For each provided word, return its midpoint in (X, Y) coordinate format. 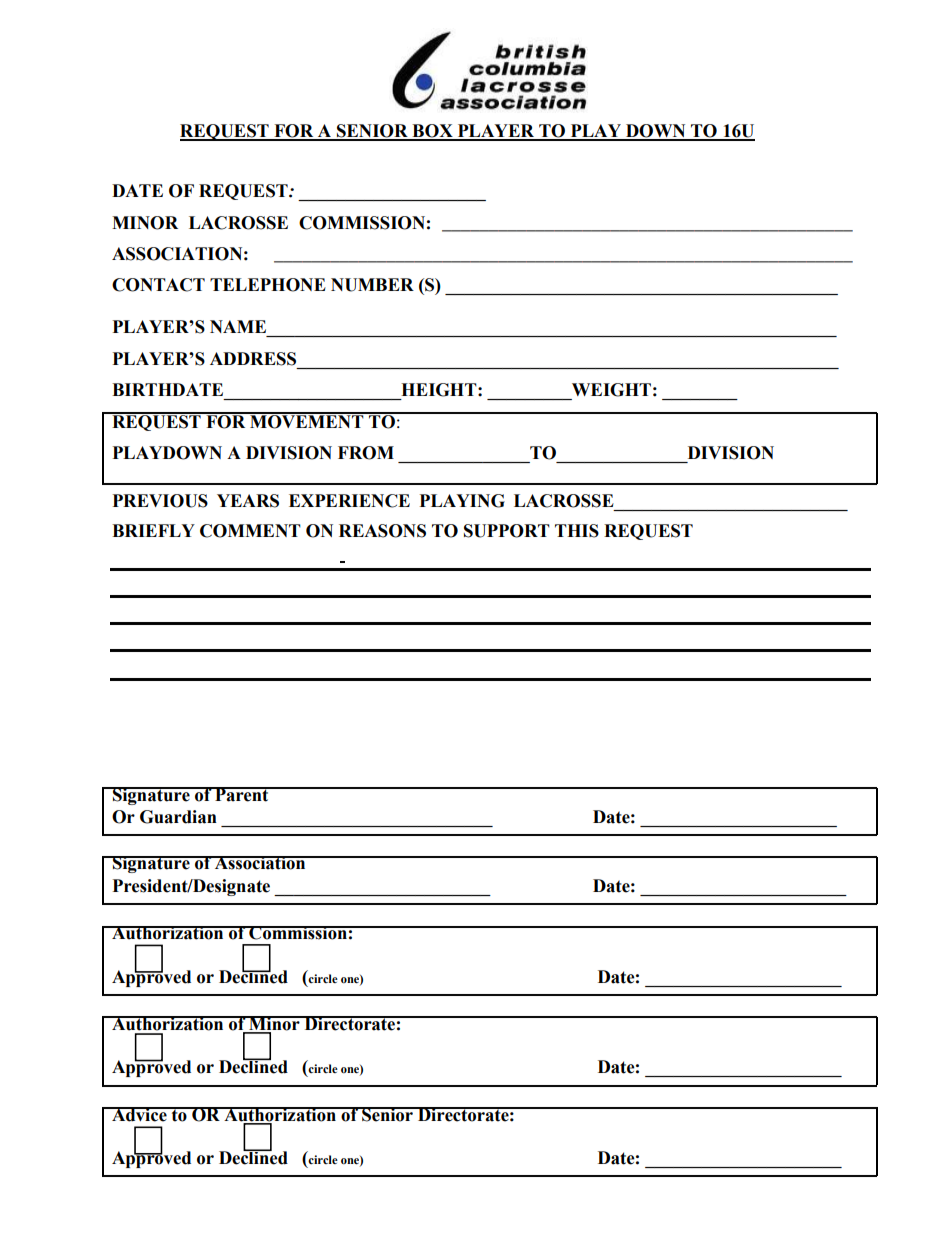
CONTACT (158, 285)
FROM (366, 453)
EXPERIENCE (349, 501)
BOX (432, 132)
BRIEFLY (153, 530)
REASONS (382, 531)
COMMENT (250, 531)
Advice (139, 1114)
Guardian (178, 817)
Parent (242, 794)
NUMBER (372, 285)
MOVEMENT (307, 421)
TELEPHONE (268, 285)
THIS (577, 531)
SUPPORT (507, 531)
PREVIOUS (160, 501)
